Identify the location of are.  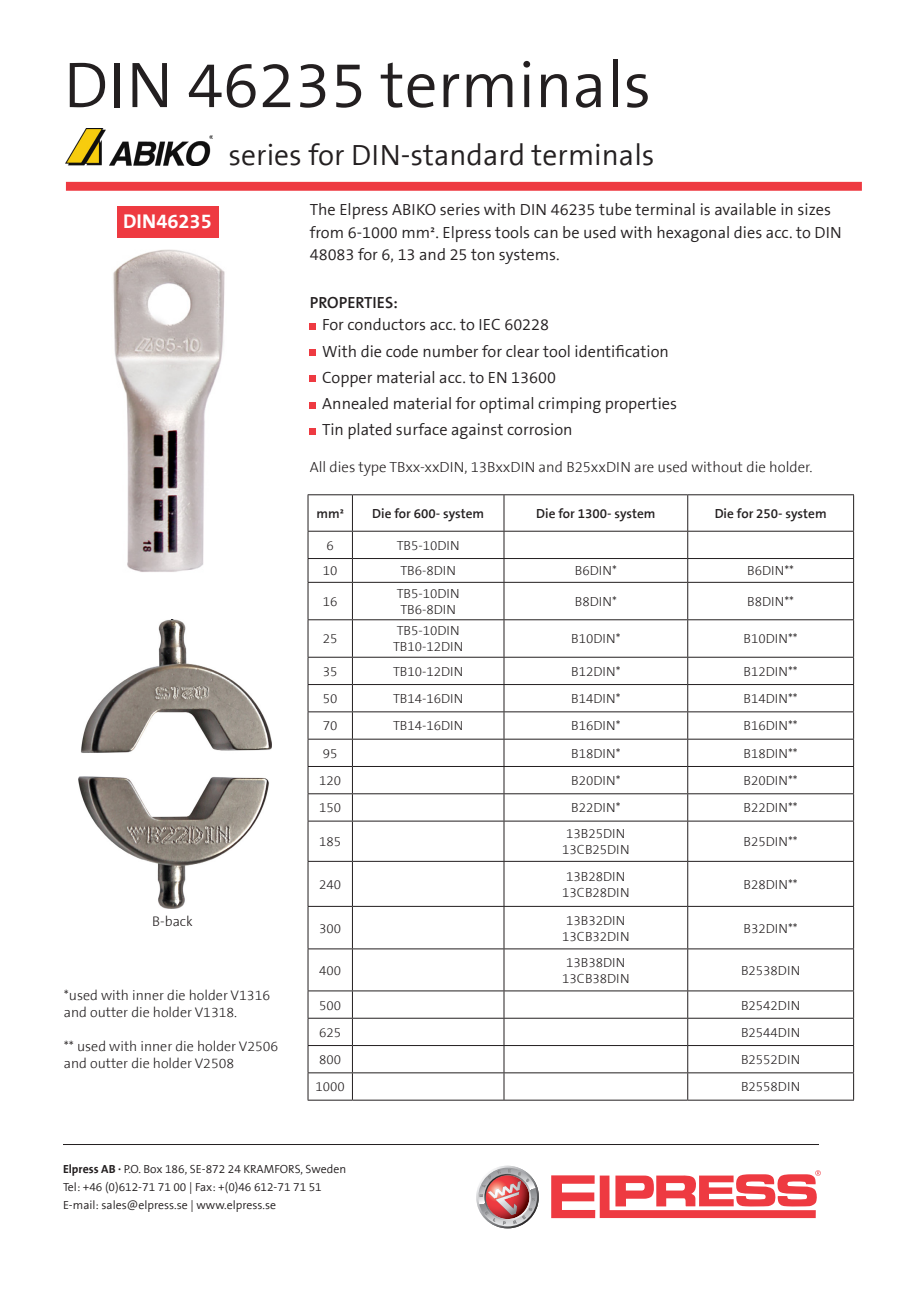
(644, 468).
